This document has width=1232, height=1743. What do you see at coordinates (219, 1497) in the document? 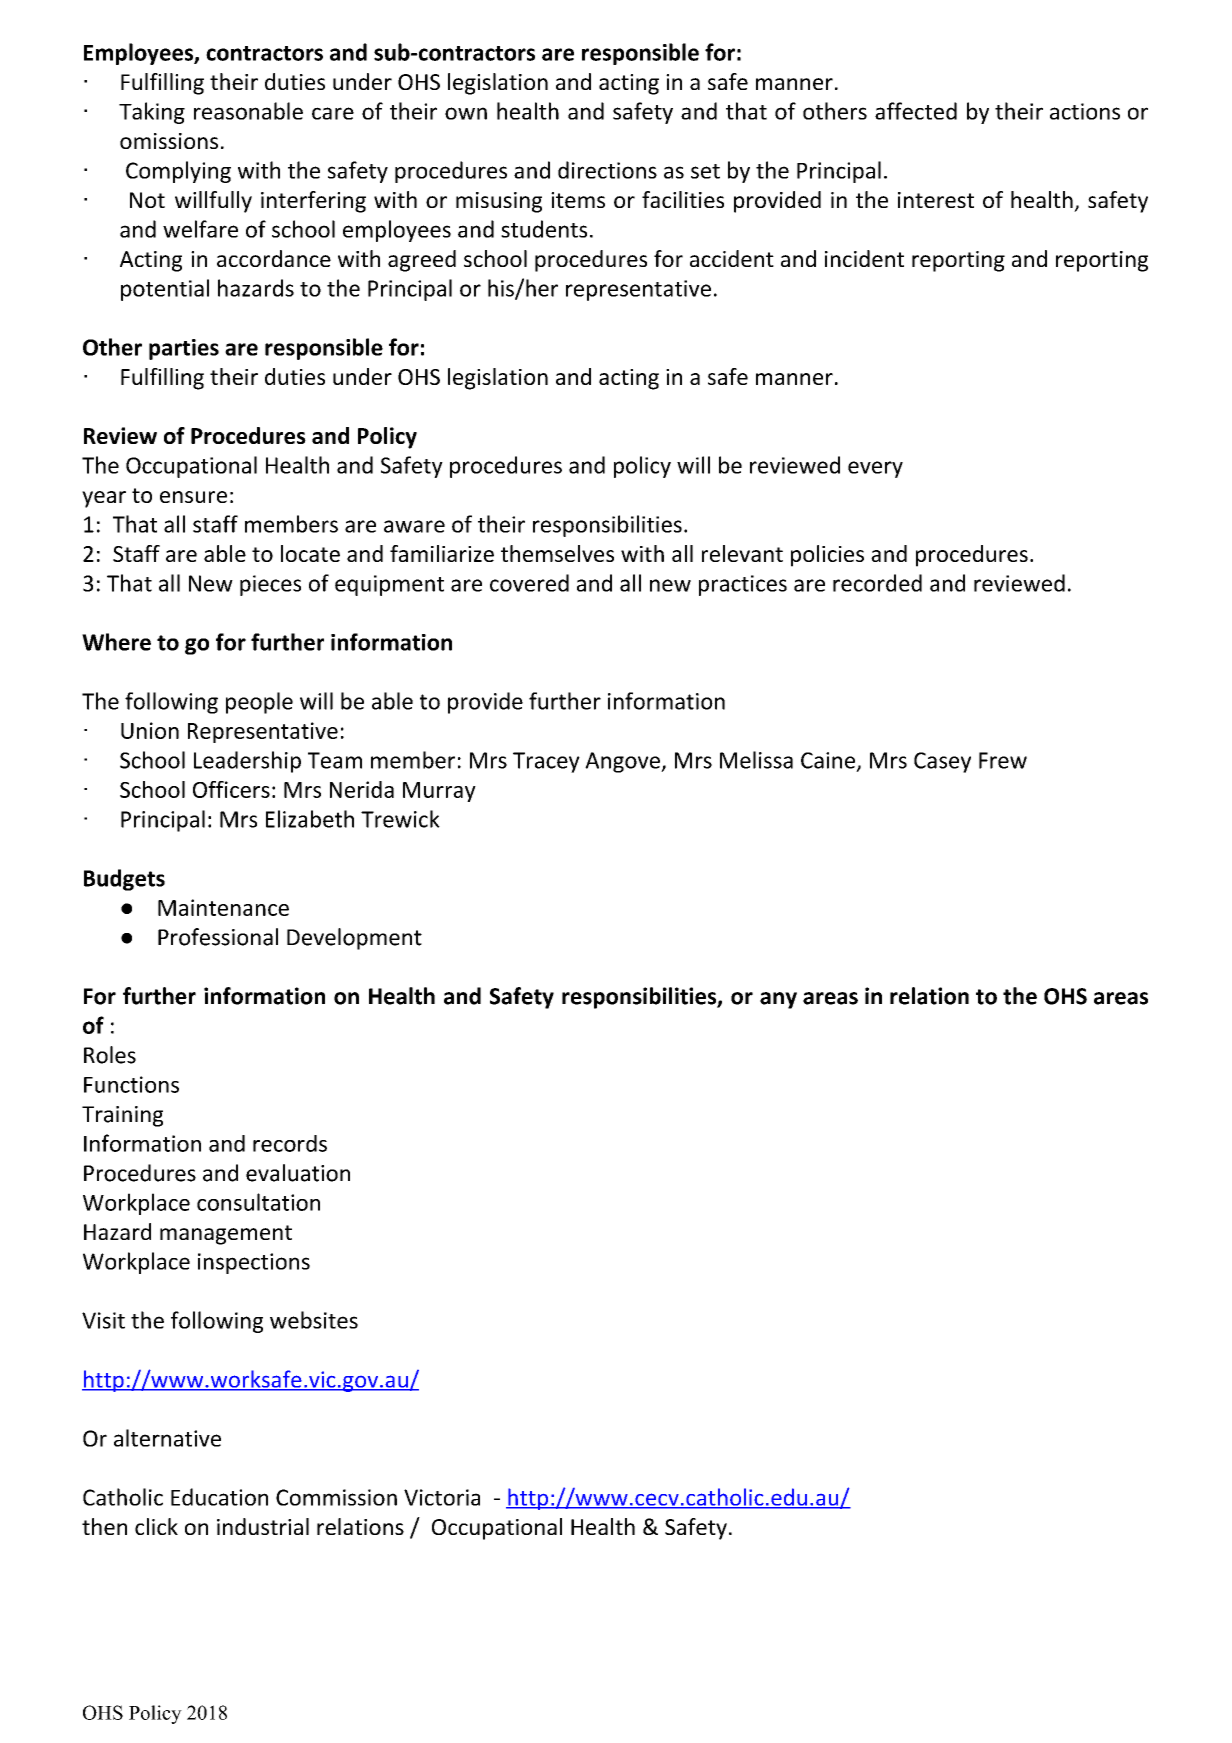
I see `Education` at bounding box center [219, 1497].
